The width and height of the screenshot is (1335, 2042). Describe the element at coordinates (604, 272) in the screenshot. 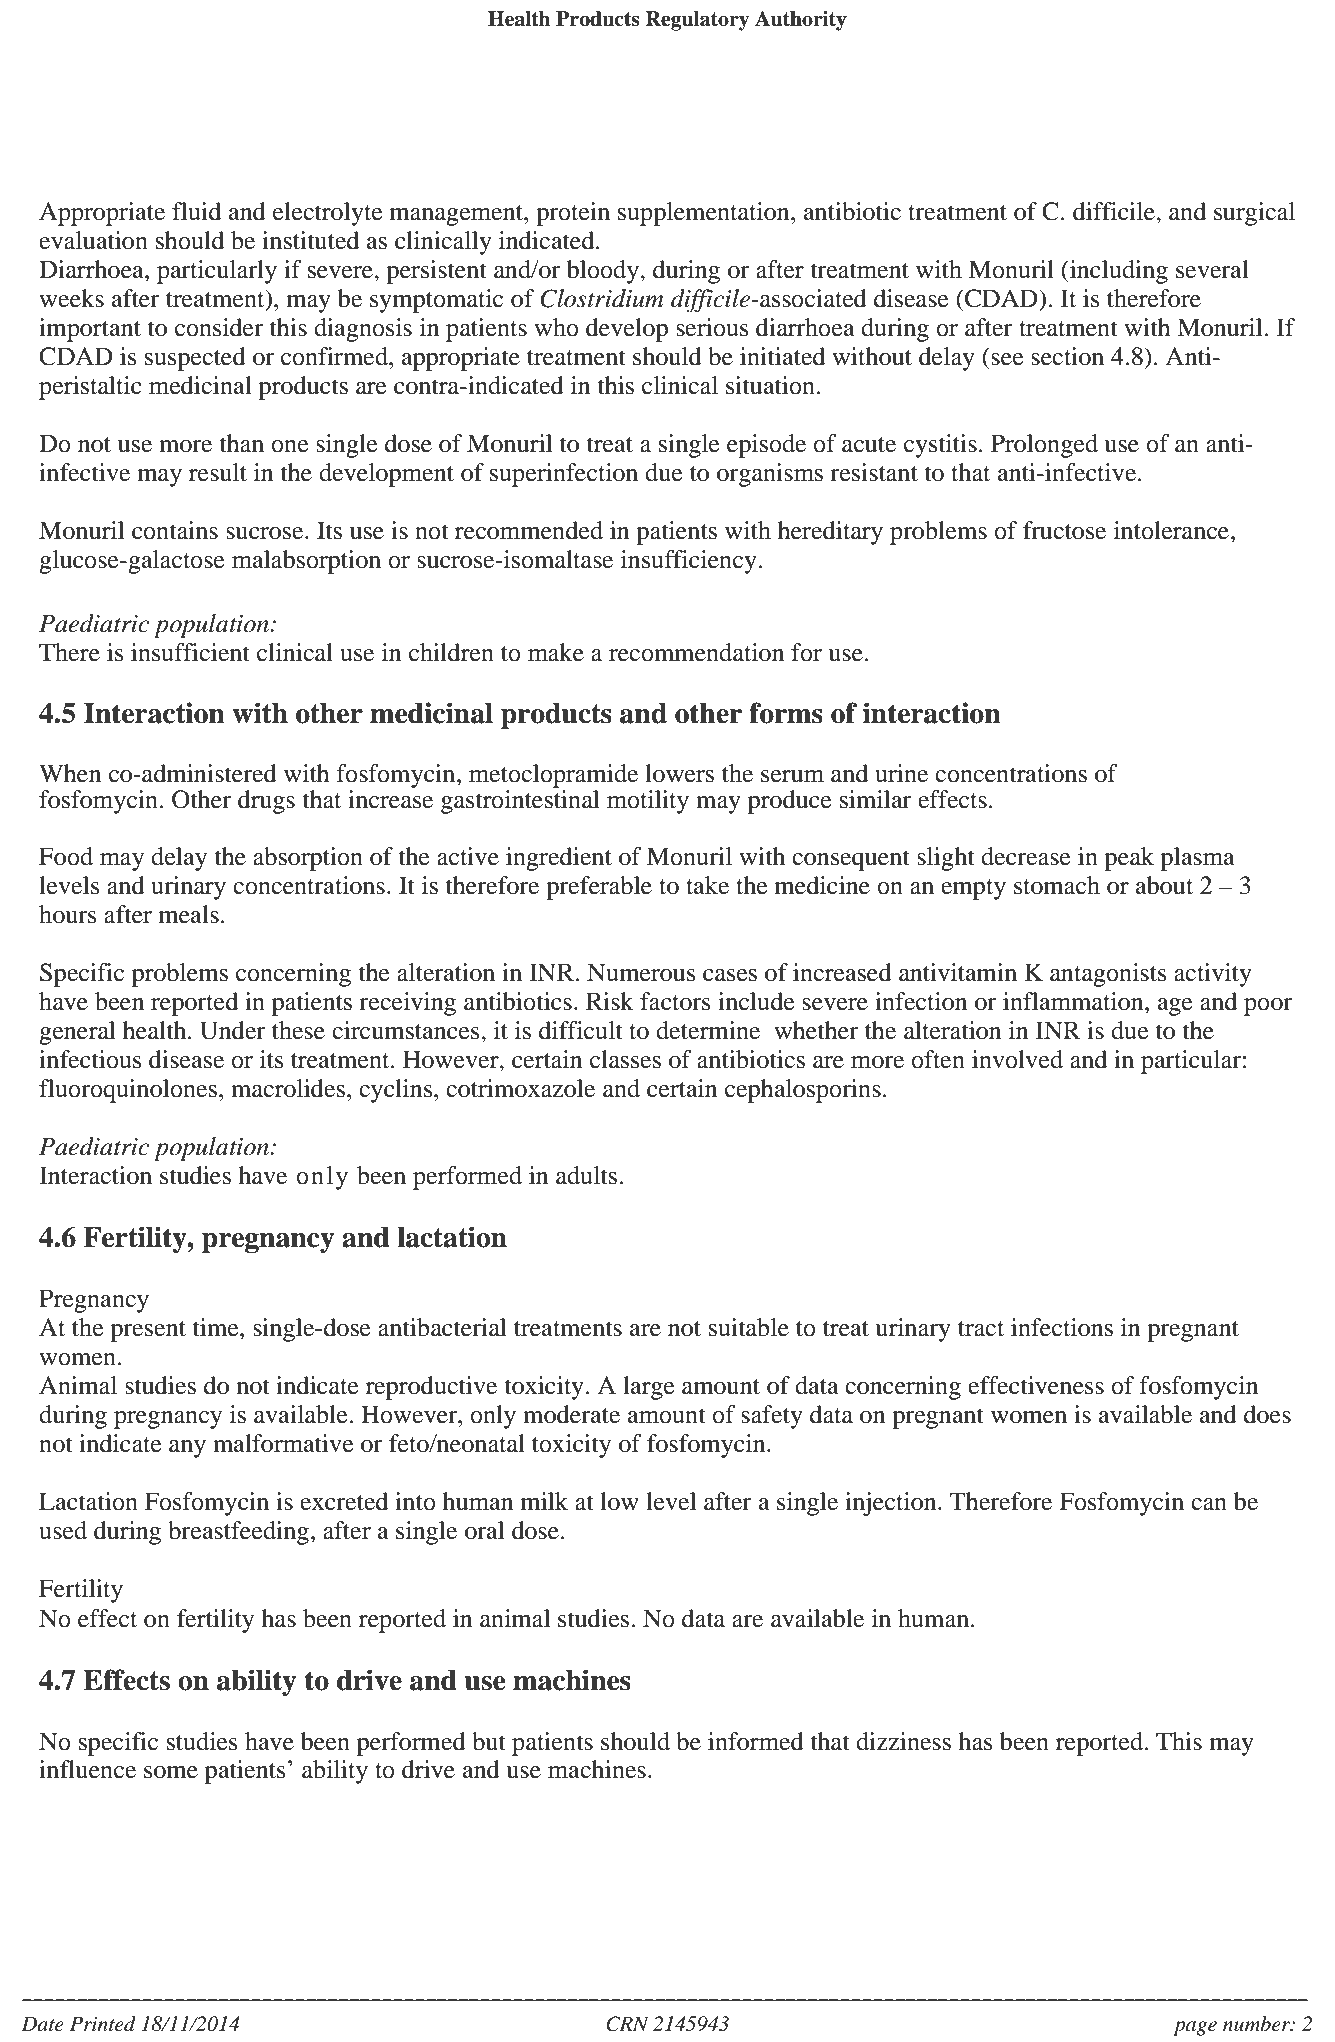

I see `bloody` at that location.
